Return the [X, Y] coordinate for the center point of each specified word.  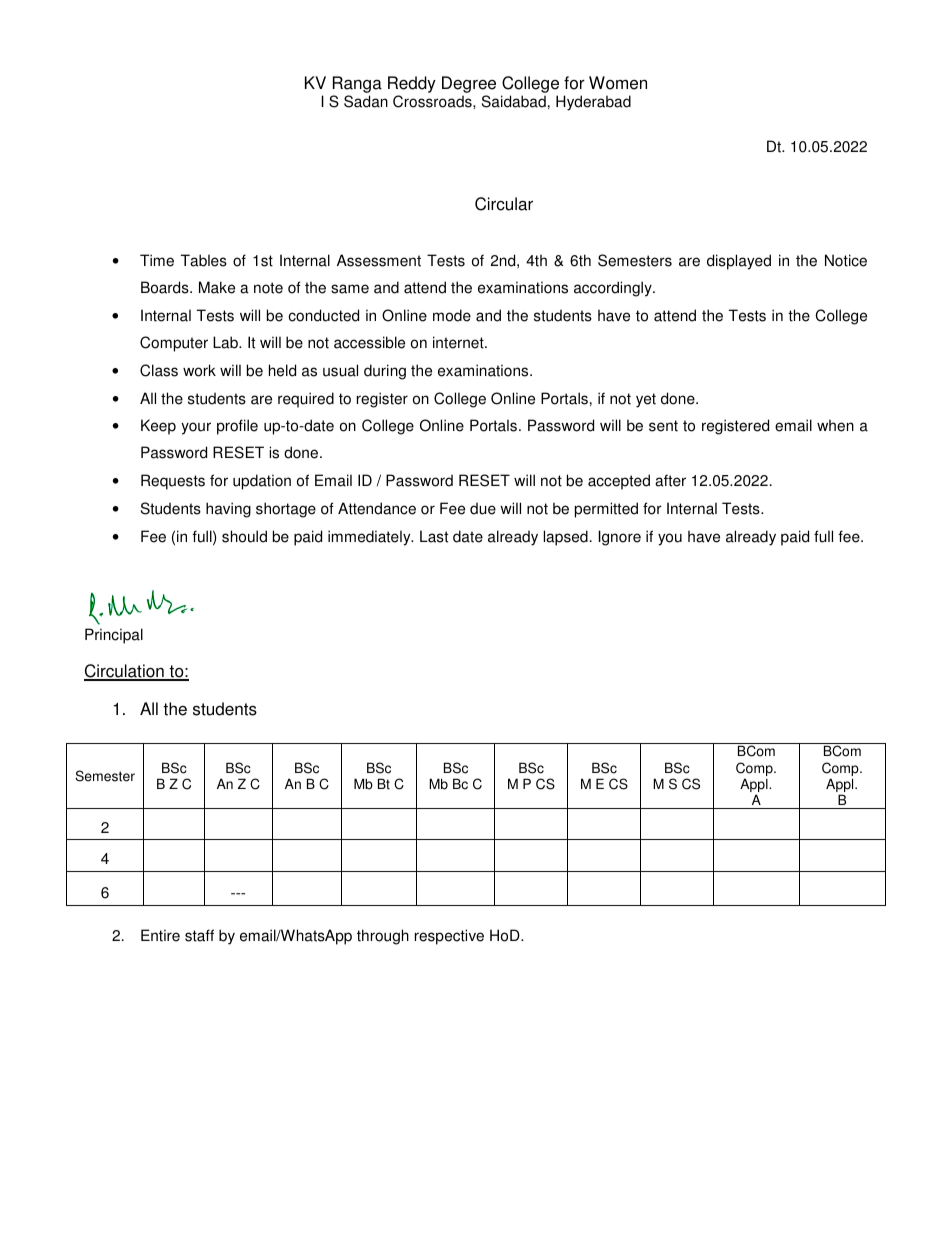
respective [449, 937]
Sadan [366, 101]
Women [618, 83]
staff [199, 935]
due [483, 508]
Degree [469, 86]
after [670, 480]
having [228, 510]
